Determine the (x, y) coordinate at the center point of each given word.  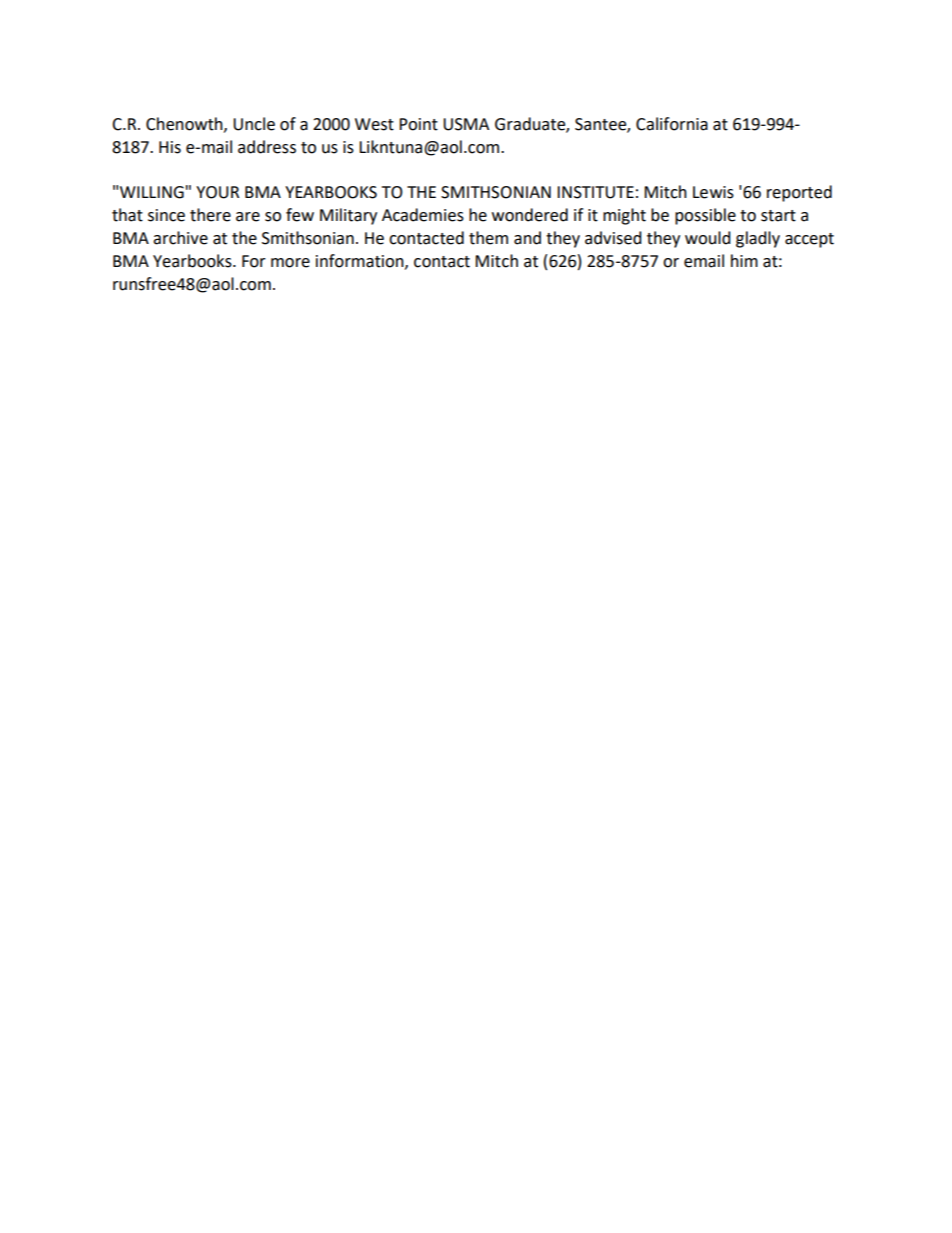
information (361, 261)
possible (705, 216)
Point (418, 124)
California (672, 124)
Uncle (254, 124)
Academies (423, 215)
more (290, 263)
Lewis (713, 192)
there (210, 215)
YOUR (217, 192)
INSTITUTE (595, 192)
